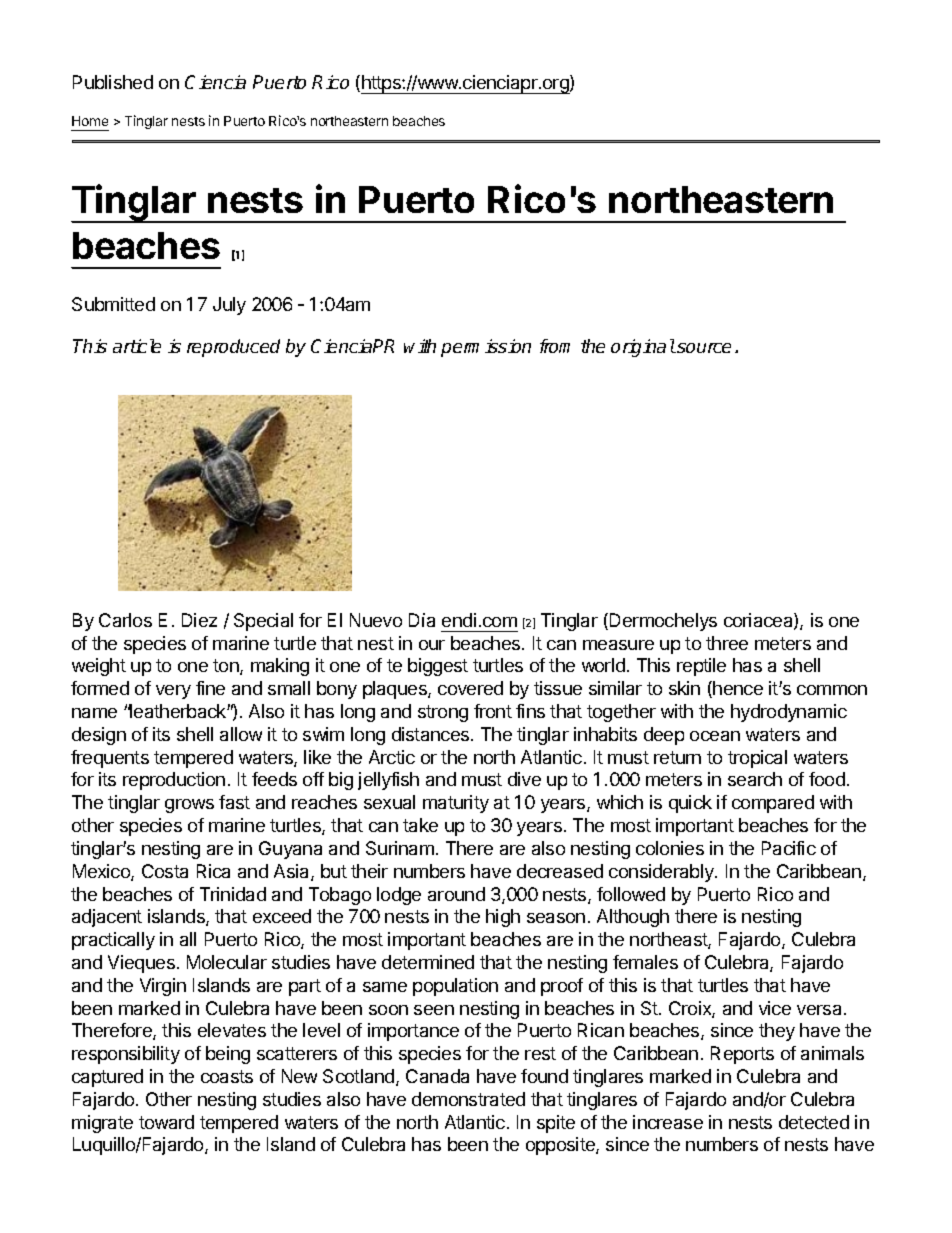 The width and height of the screenshot is (952, 1233). What do you see at coordinates (555, 346) in the screenshot?
I see `from` at bounding box center [555, 346].
